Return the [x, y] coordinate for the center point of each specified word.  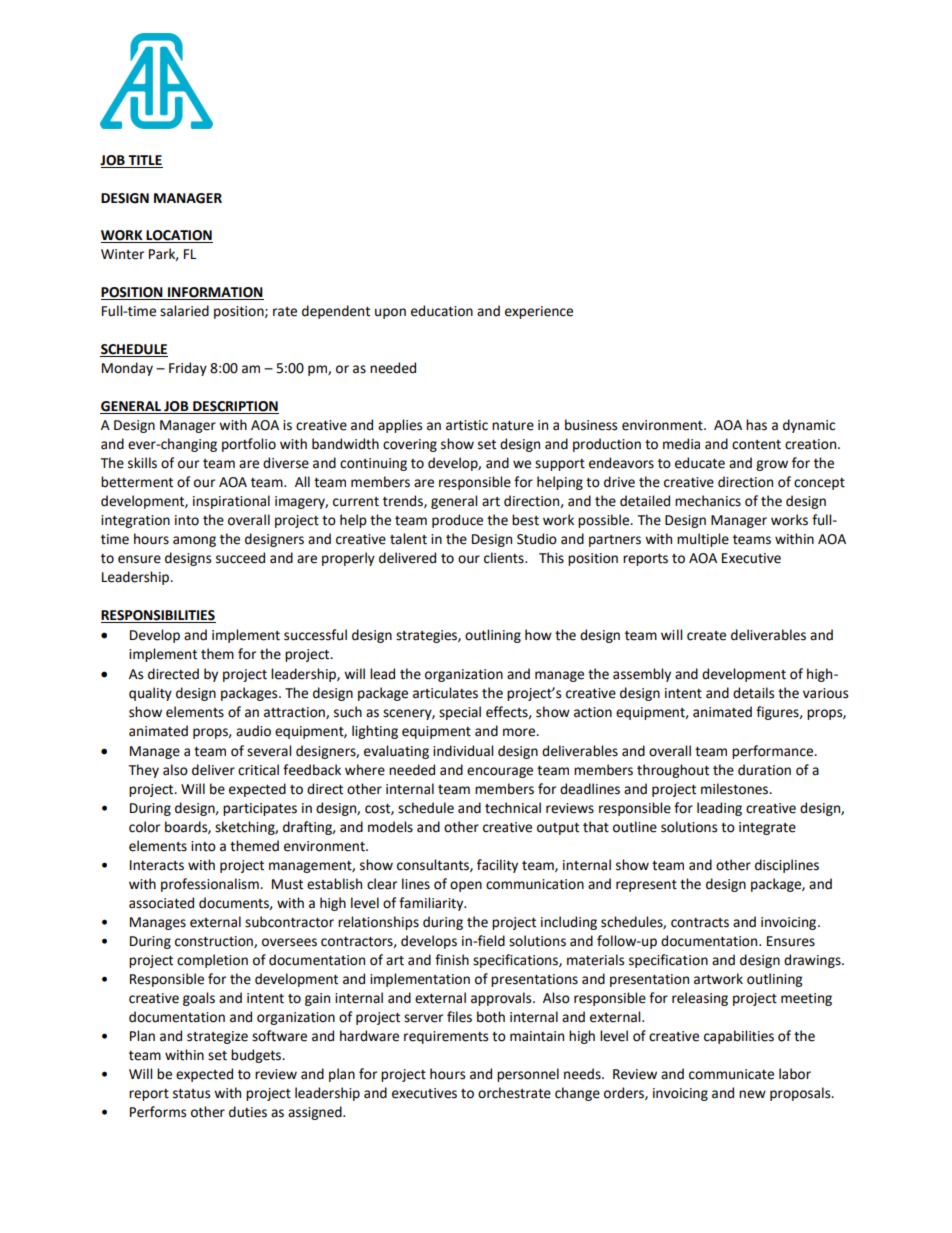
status [191, 1094]
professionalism [211, 885]
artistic [467, 425]
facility [497, 866]
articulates [445, 693]
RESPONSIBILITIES [158, 616]
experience [539, 312]
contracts [700, 923]
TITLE [145, 160]
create [706, 636]
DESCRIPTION [235, 407]
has [756, 425]
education [442, 311]
